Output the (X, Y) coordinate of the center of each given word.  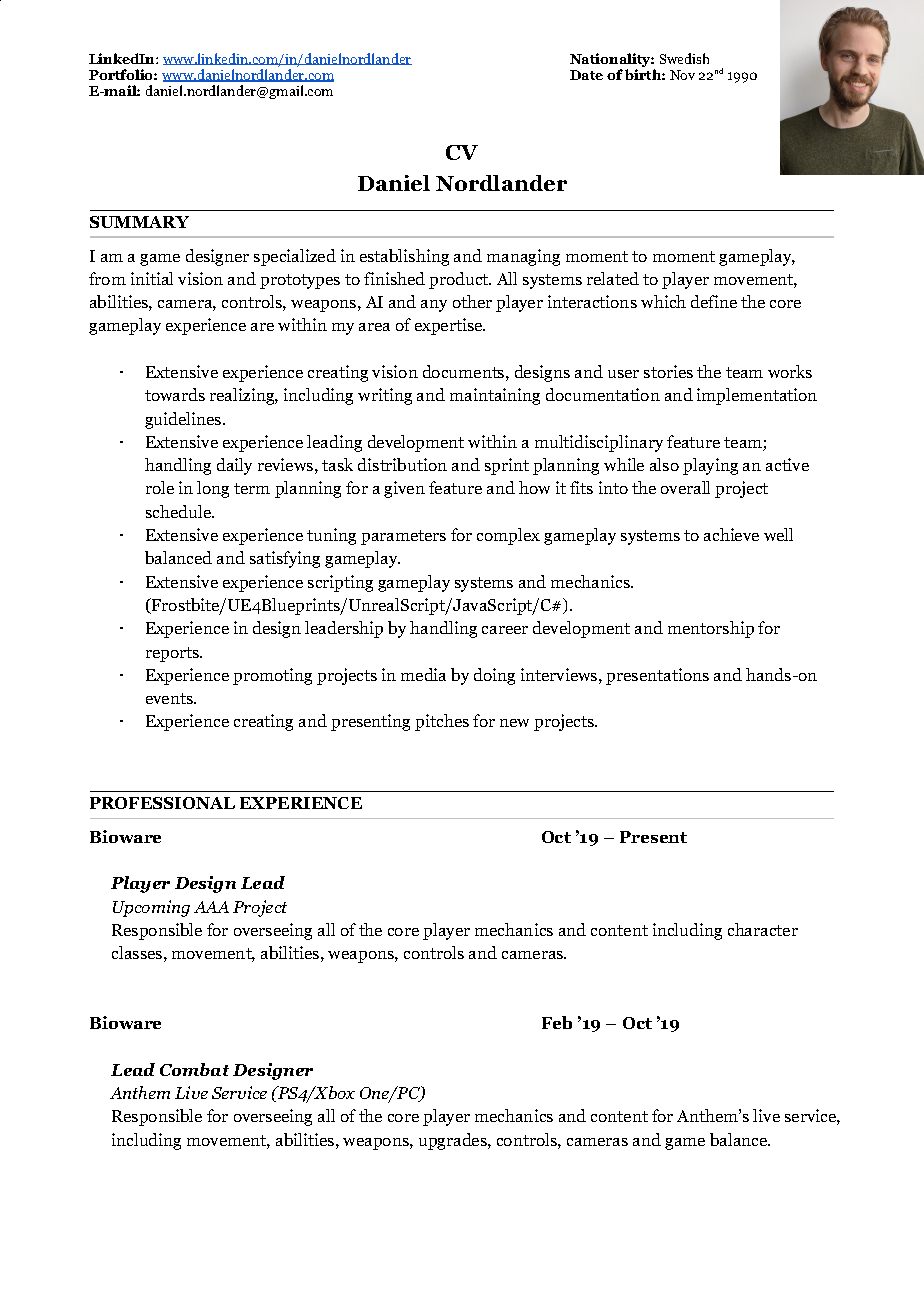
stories (668, 371)
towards (175, 394)
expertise (450, 326)
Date (586, 75)
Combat (194, 1069)
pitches (442, 722)
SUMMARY (139, 222)
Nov (682, 75)
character (763, 929)
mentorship (711, 629)
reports (173, 654)
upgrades (454, 1141)
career (505, 630)
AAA (211, 907)
